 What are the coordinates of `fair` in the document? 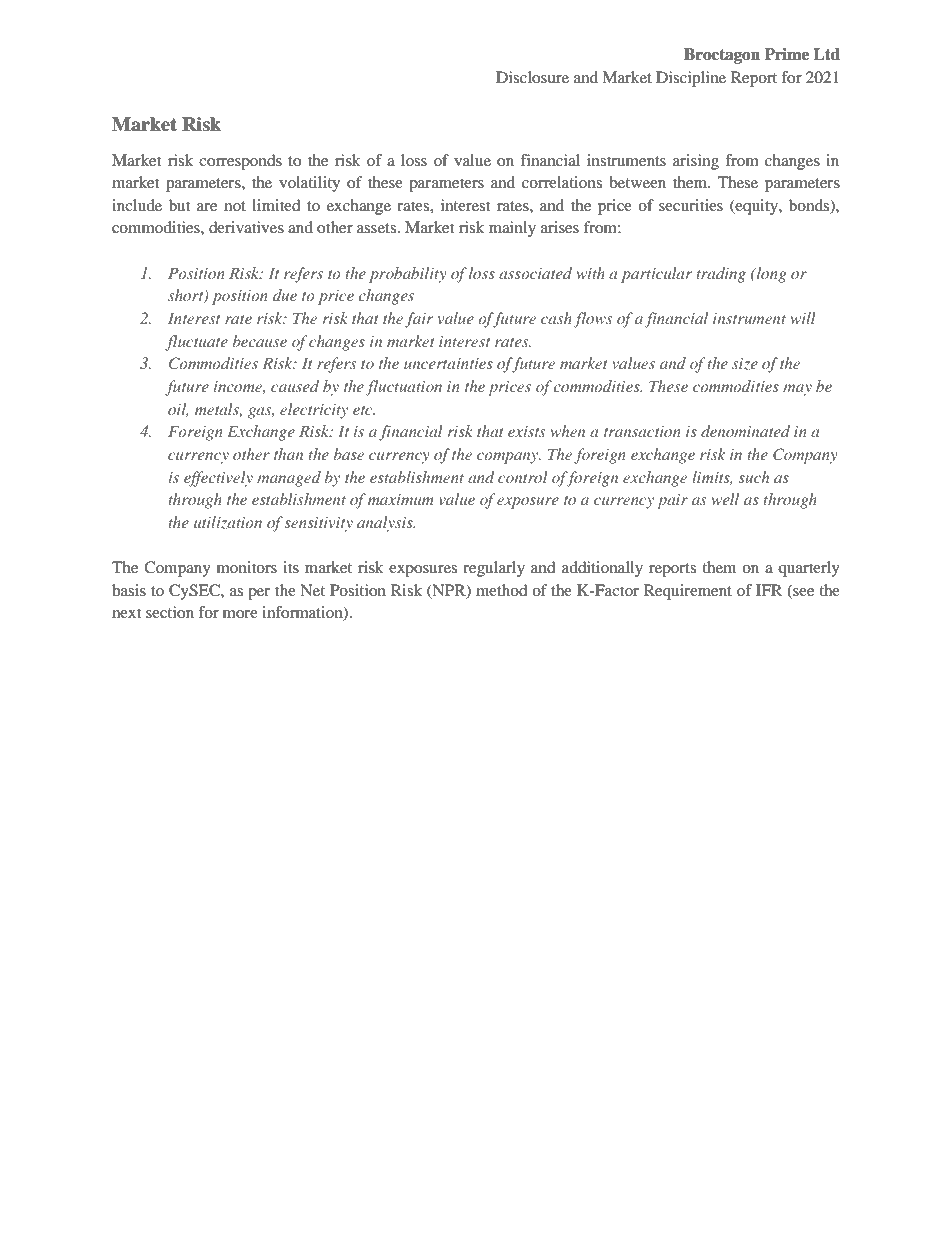 It's located at (419, 320).
